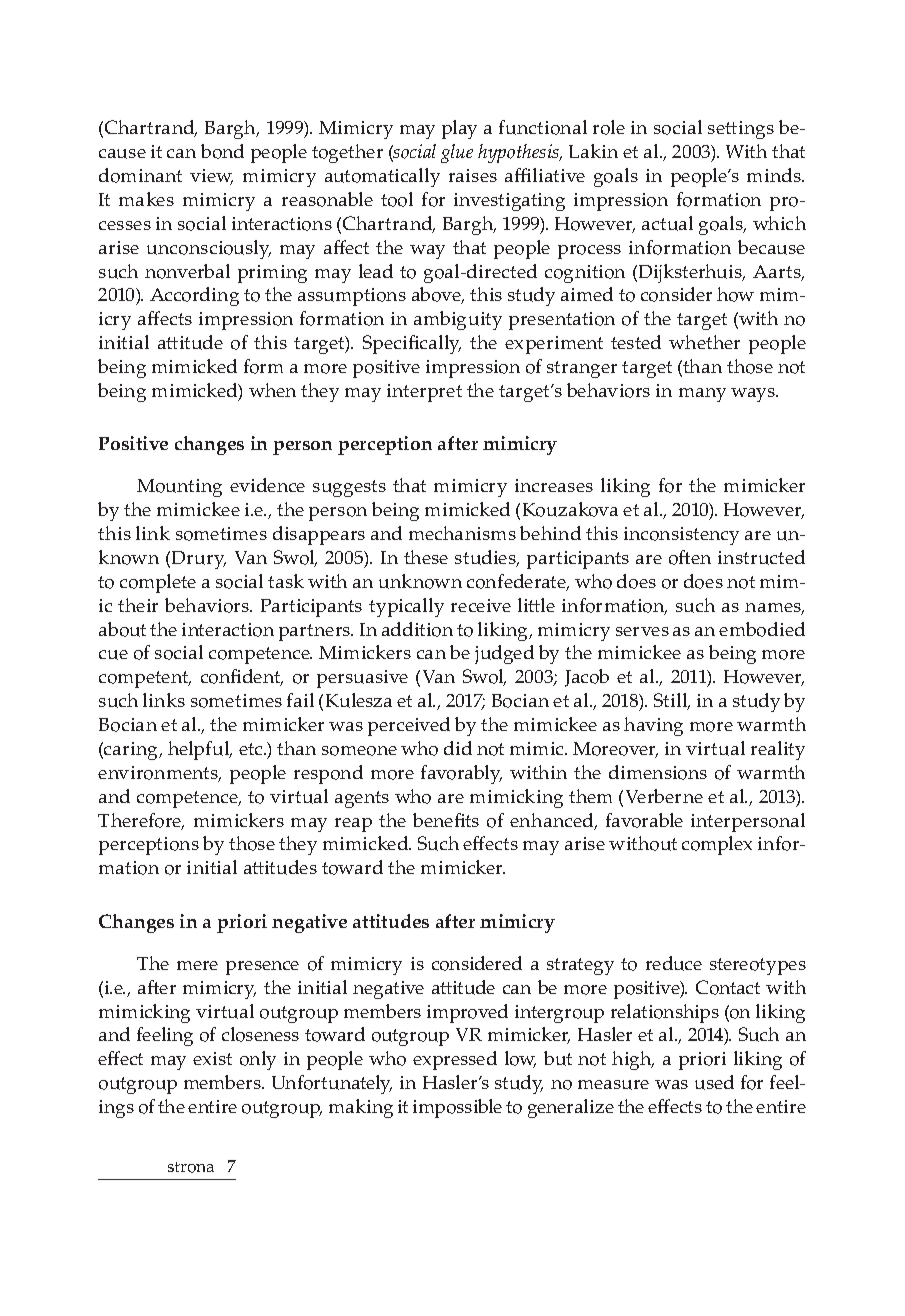  I want to click on used, so click(714, 1082).
